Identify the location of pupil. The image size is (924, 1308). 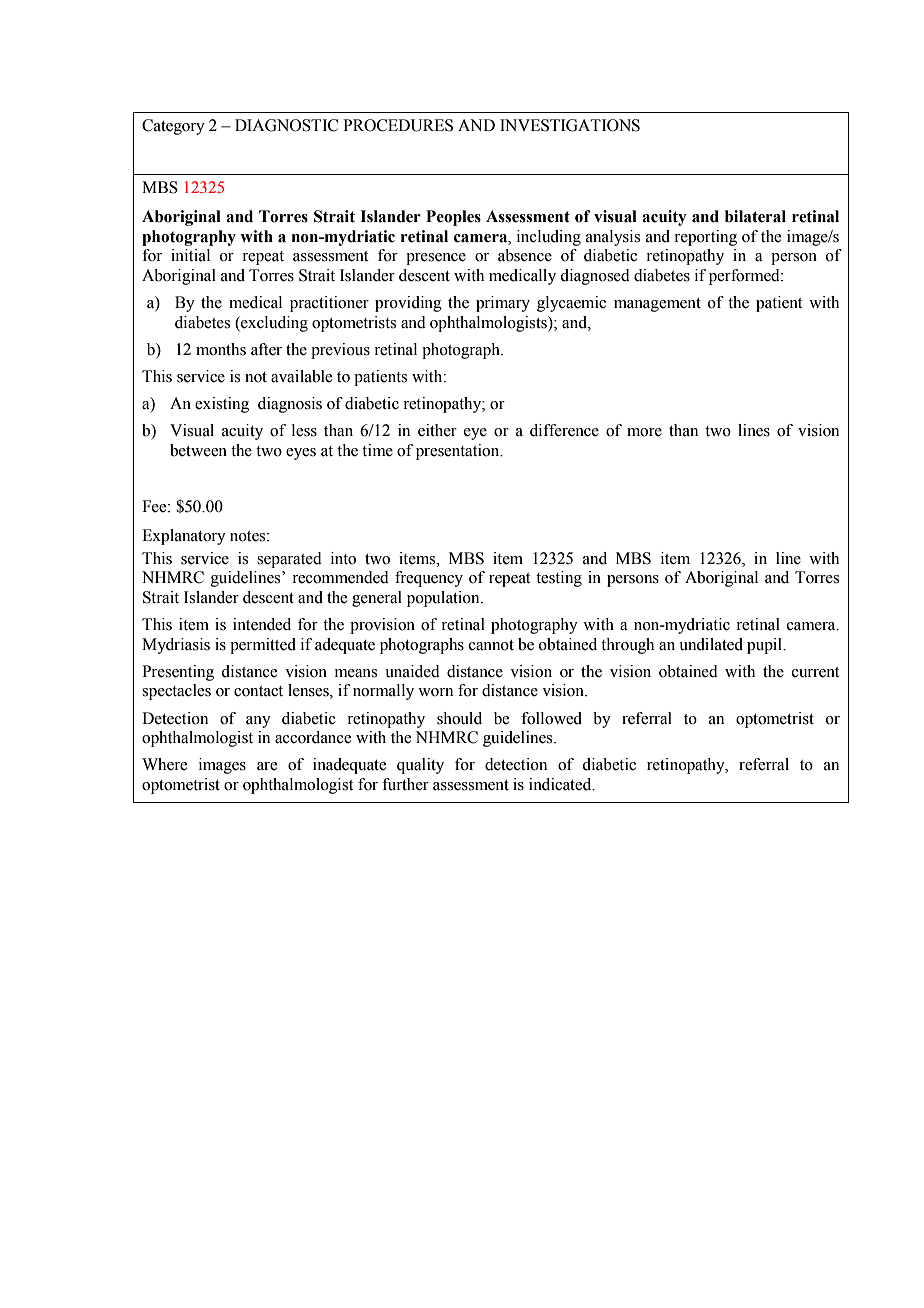
(765, 646).
